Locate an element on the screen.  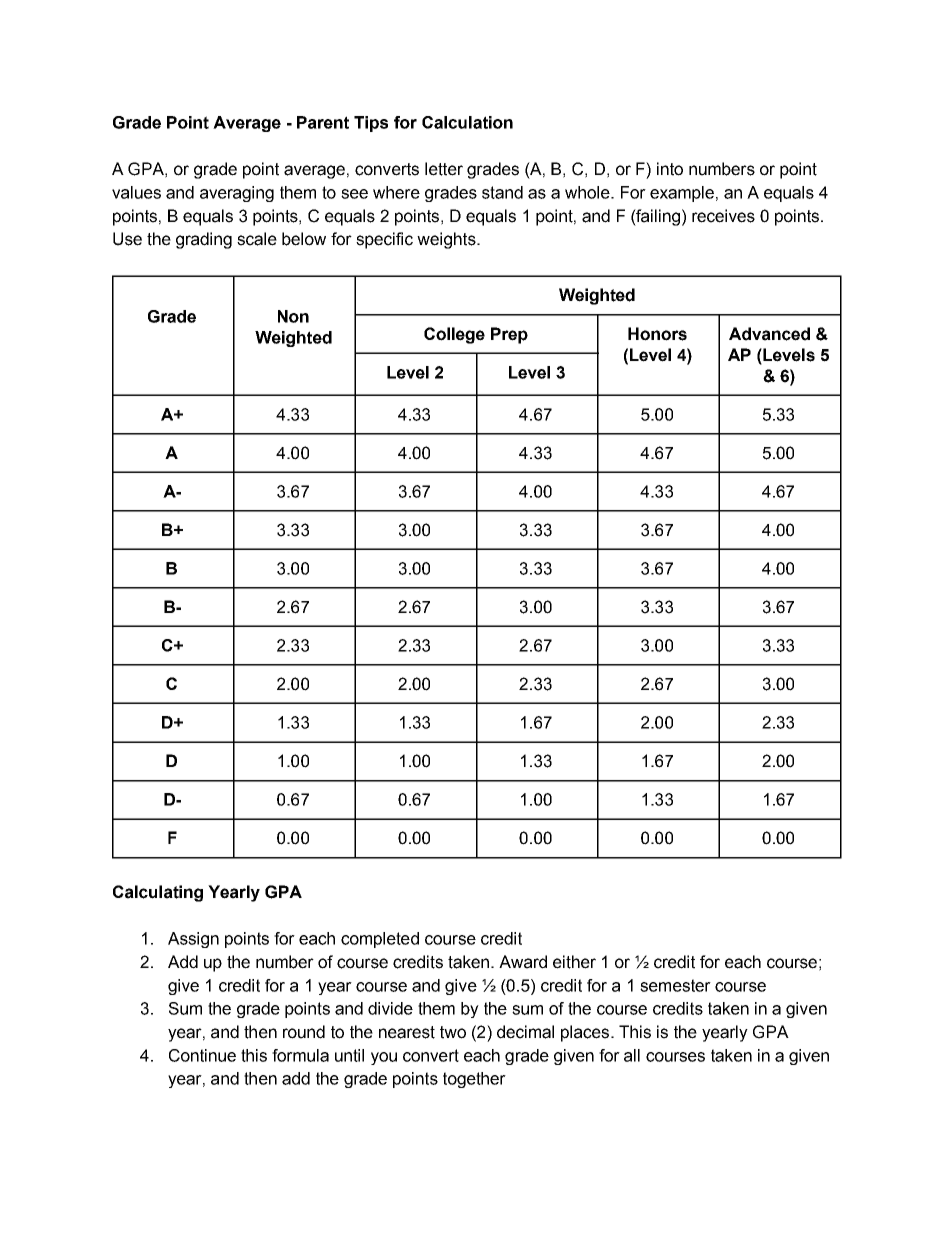
Continue is located at coordinates (202, 1055).
